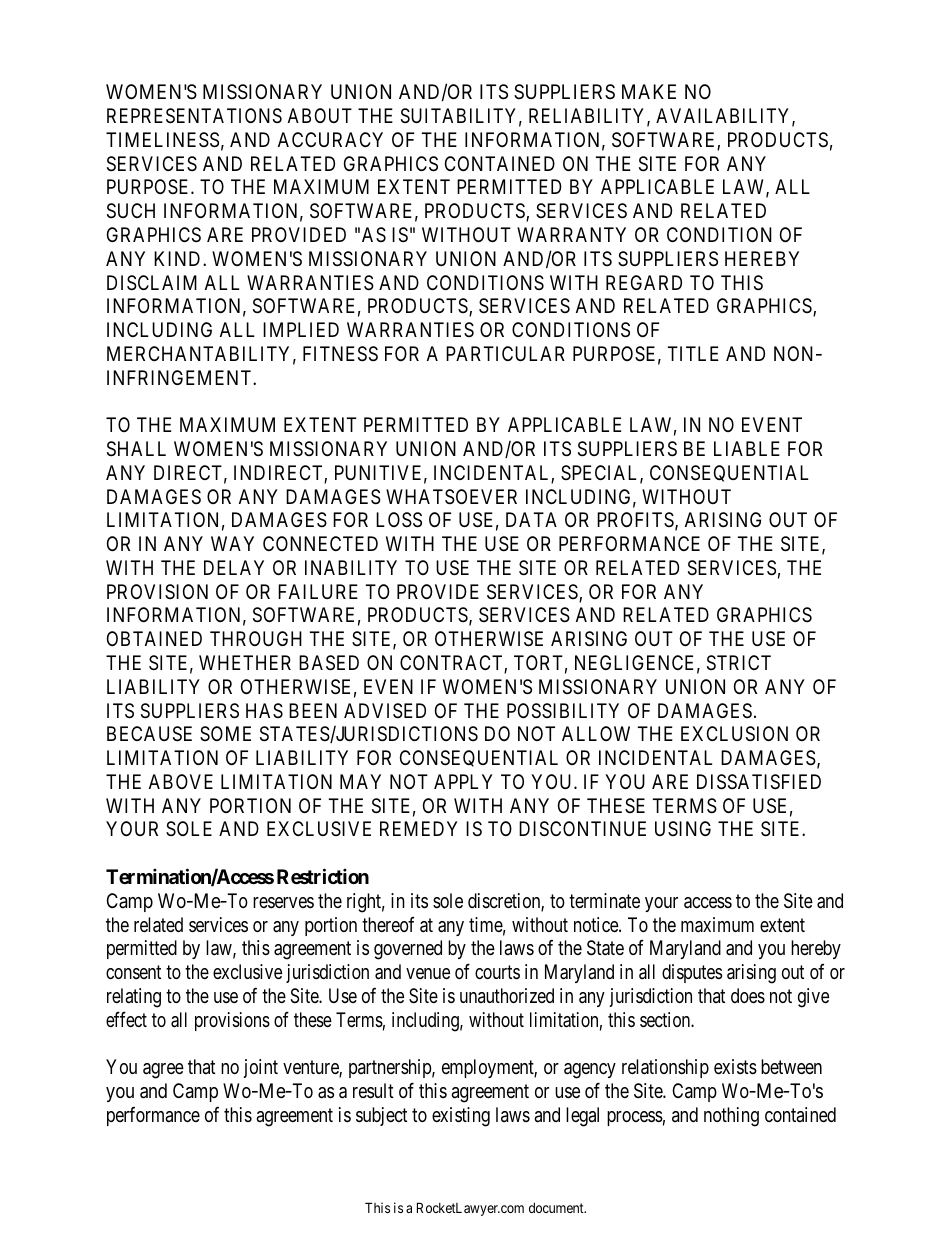 The image size is (952, 1233). Describe the element at coordinates (330, 139) in the image. I see `ACCURACY` at that location.
